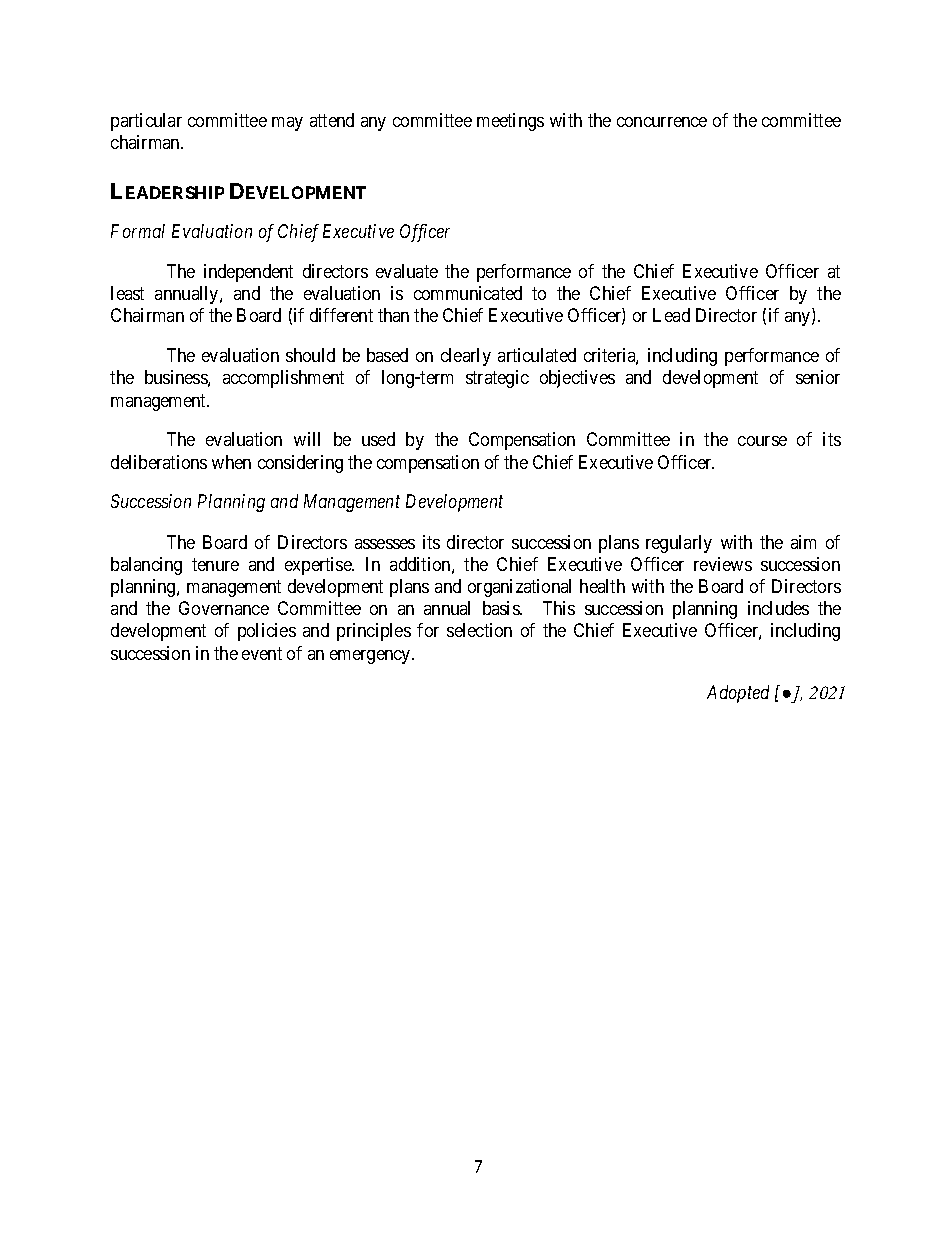 This screenshot has width=952, height=1233. I want to click on strategic, so click(497, 379).
